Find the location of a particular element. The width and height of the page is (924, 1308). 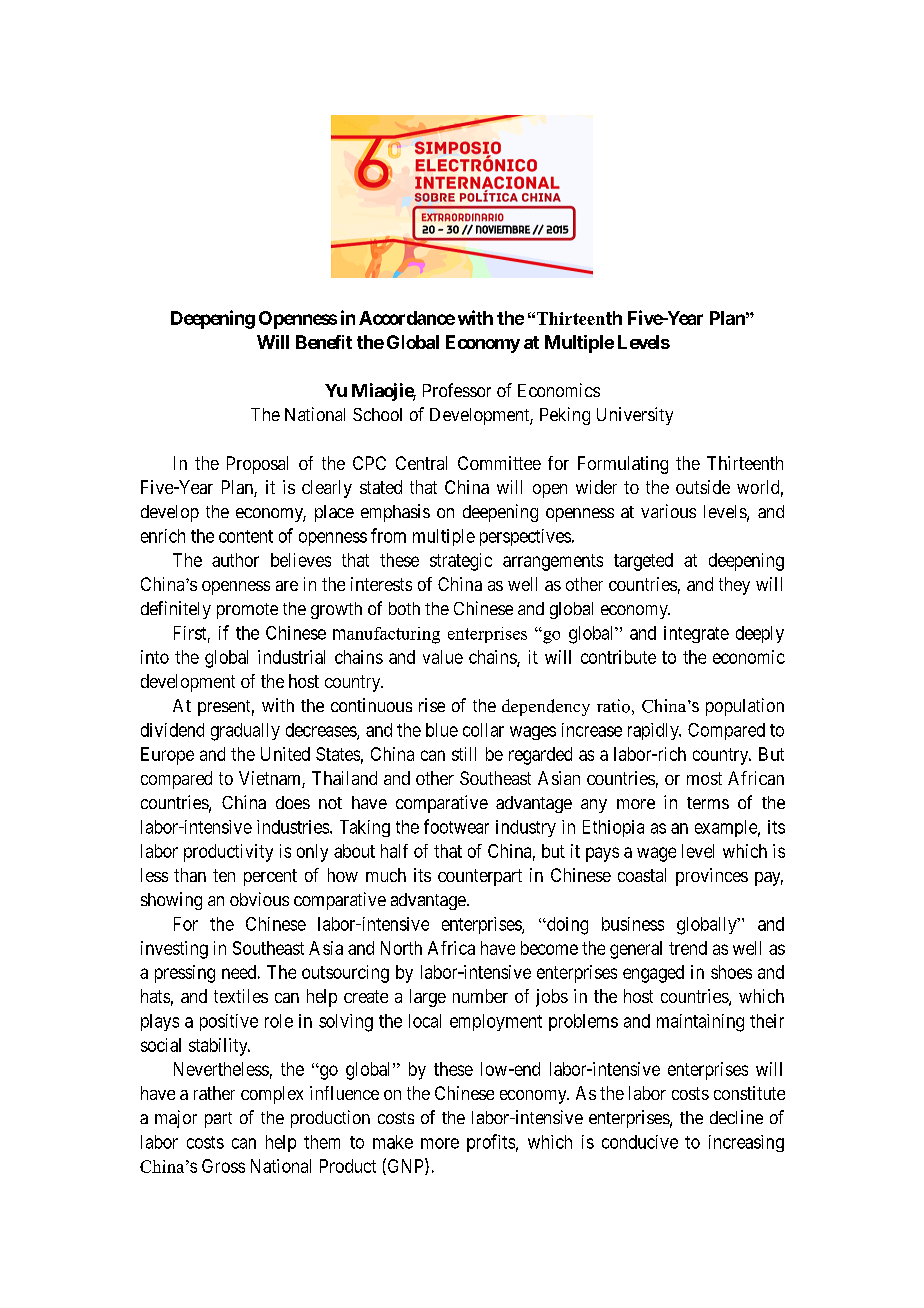

gradually is located at coordinates (245, 732).
